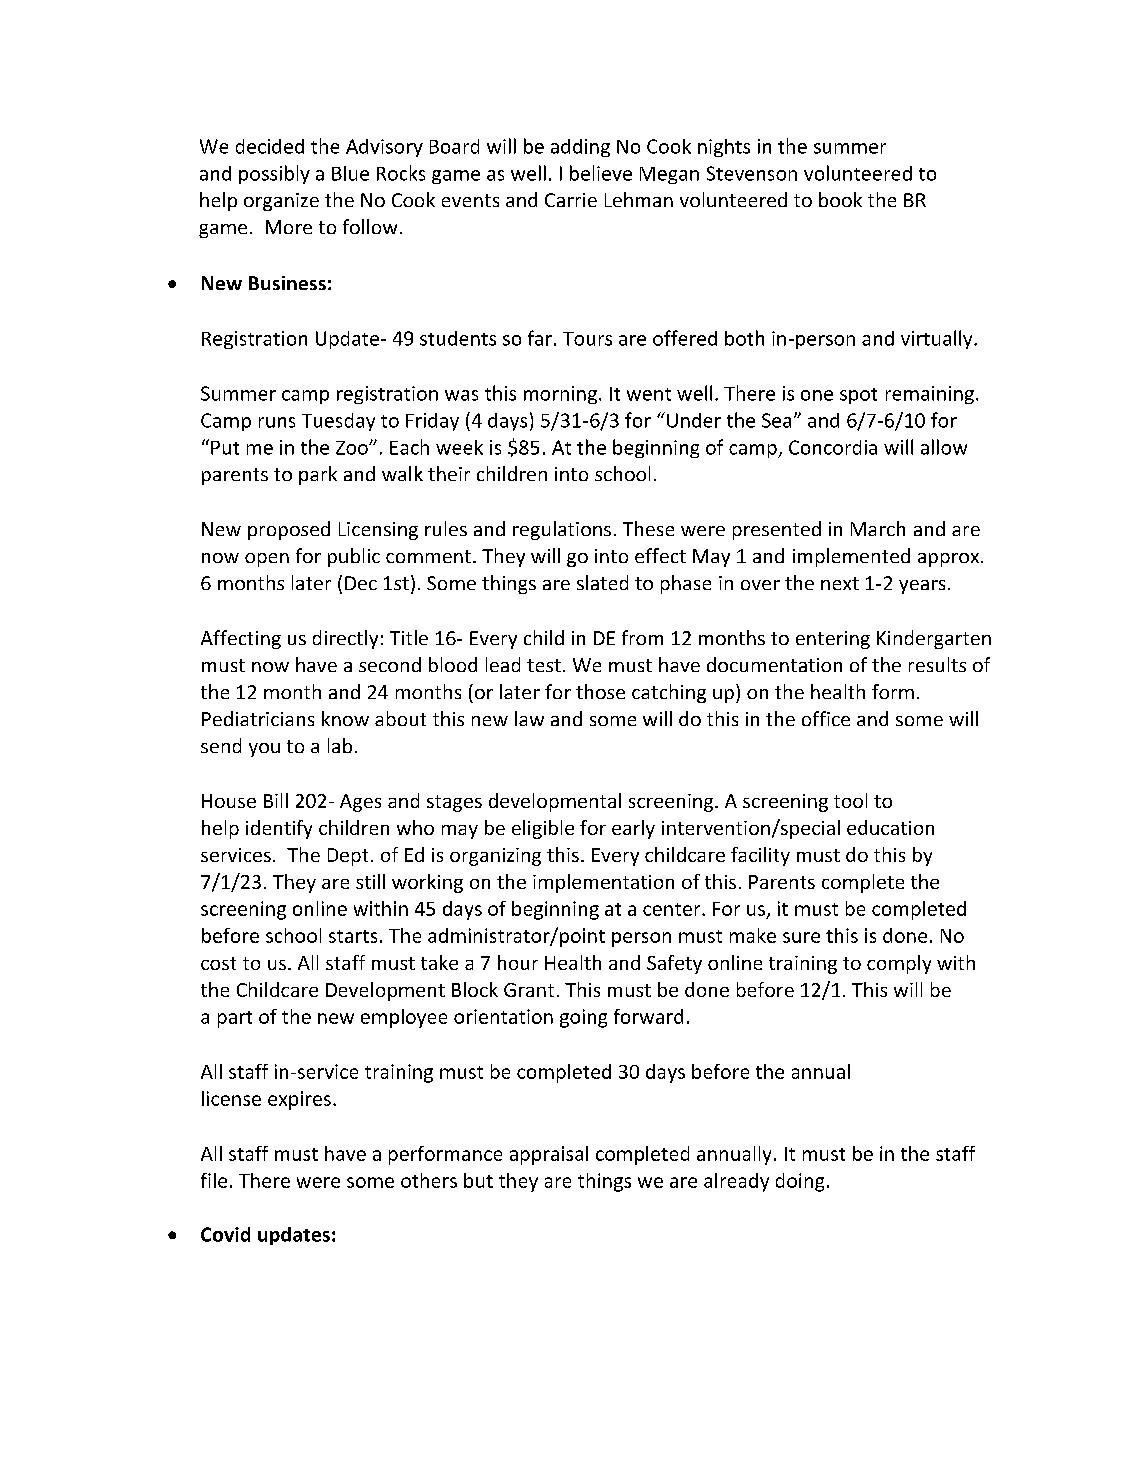  What do you see at coordinates (600, 691) in the document?
I see `those` at bounding box center [600, 691].
